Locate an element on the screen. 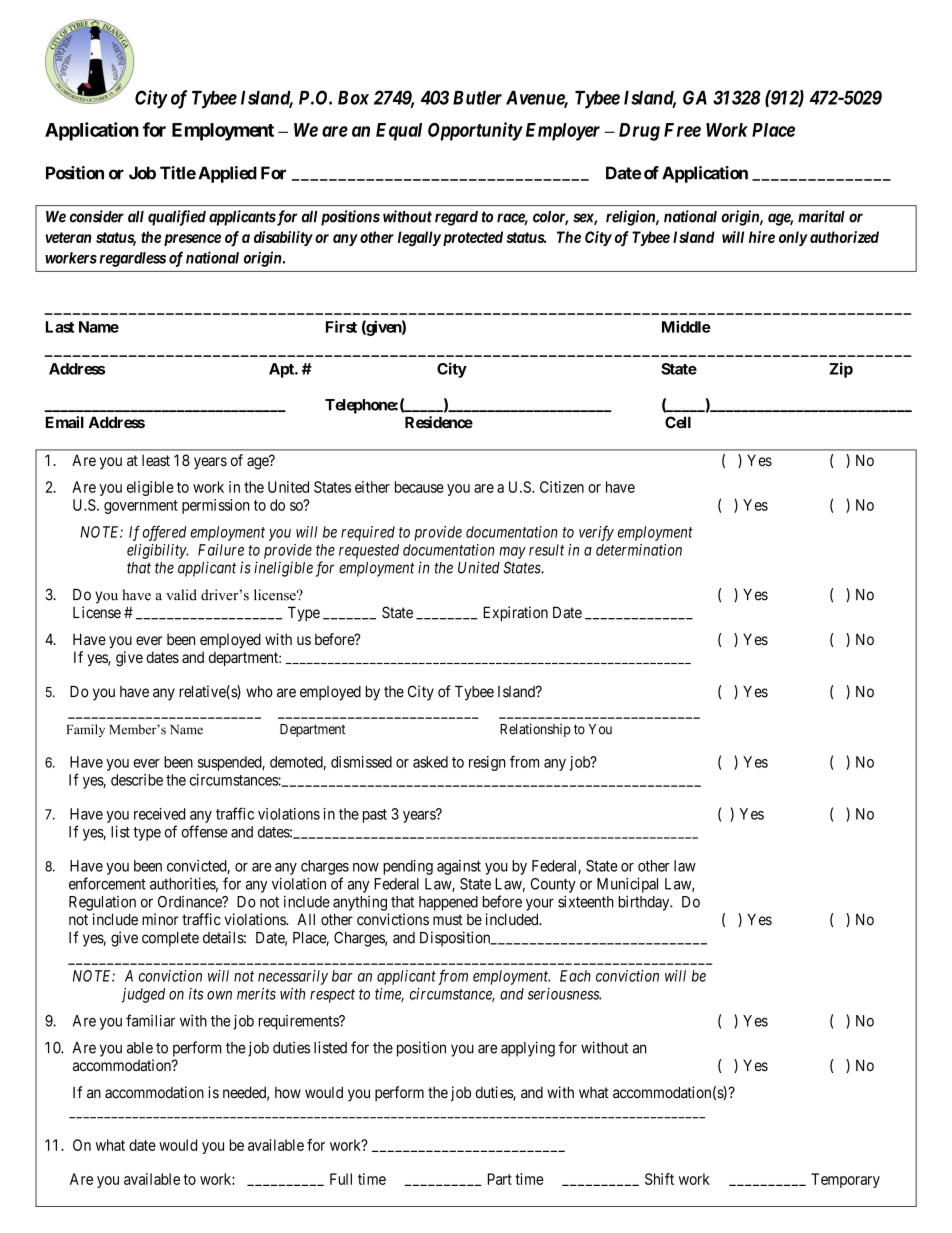 This screenshot has height=1233, width=952. Municipal is located at coordinates (627, 885).
